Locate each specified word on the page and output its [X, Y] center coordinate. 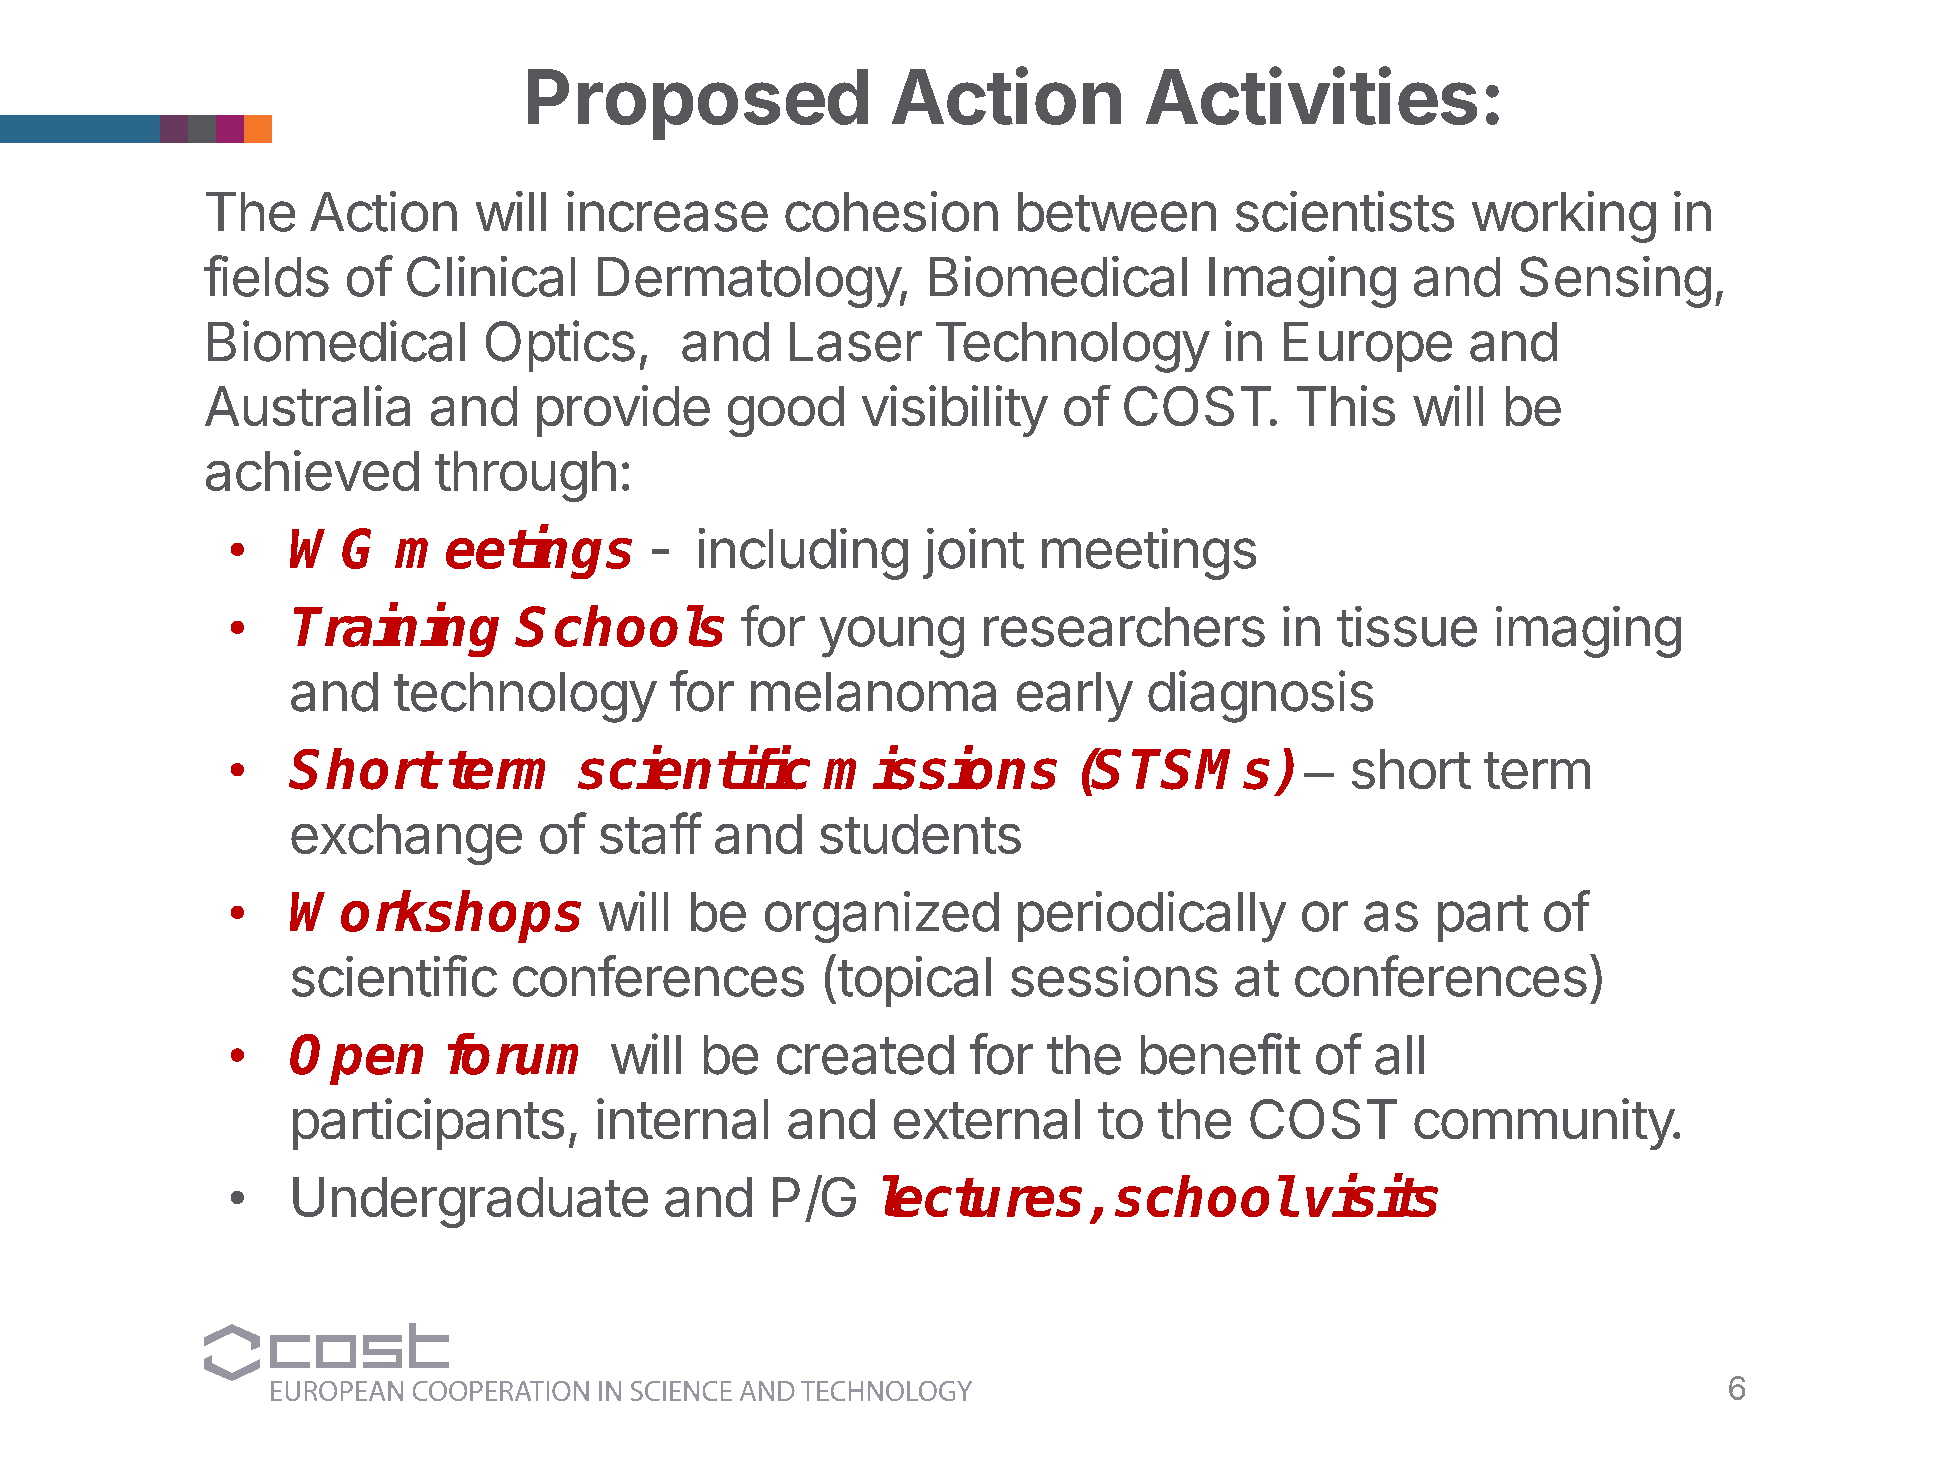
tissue [1407, 626]
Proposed [698, 104]
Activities [1311, 96]
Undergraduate [470, 1202]
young [892, 637]
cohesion [891, 211]
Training [396, 630]
